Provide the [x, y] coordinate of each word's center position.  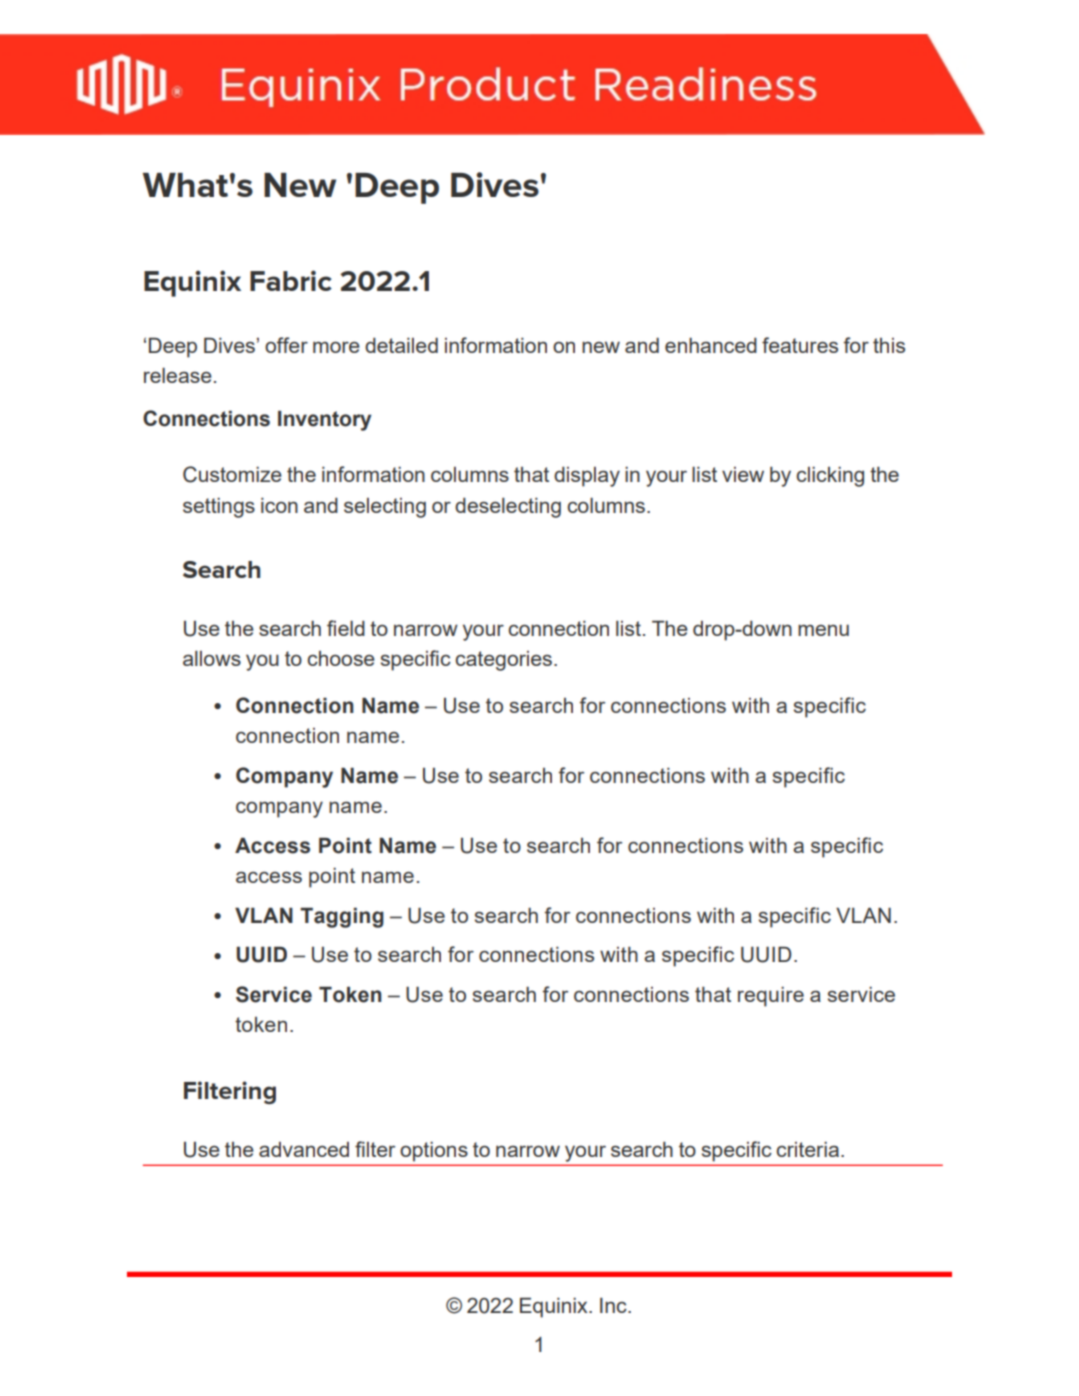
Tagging [342, 918]
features [800, 345]
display [587, 477]
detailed [401, 345]
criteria [807, 1149]
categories [505, 661]
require [771, 997]
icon [279, 505]
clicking [830, 477]
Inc [614, 1305]
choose [341, 658]
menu [823, 630]
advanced [304, 1149]
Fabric [291, 280]
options [434, 1152]
